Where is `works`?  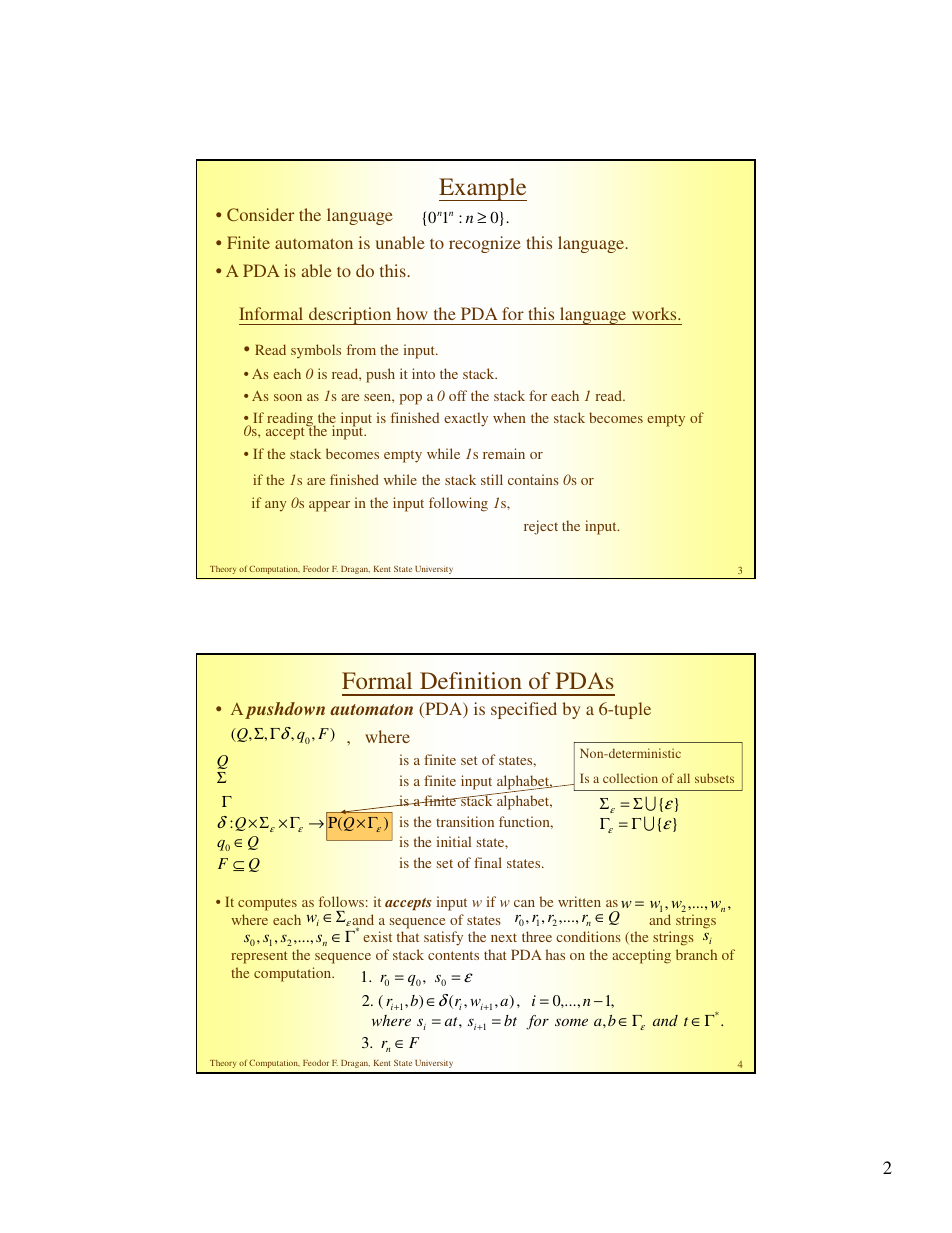 works is located at coordinates (655, 313).
